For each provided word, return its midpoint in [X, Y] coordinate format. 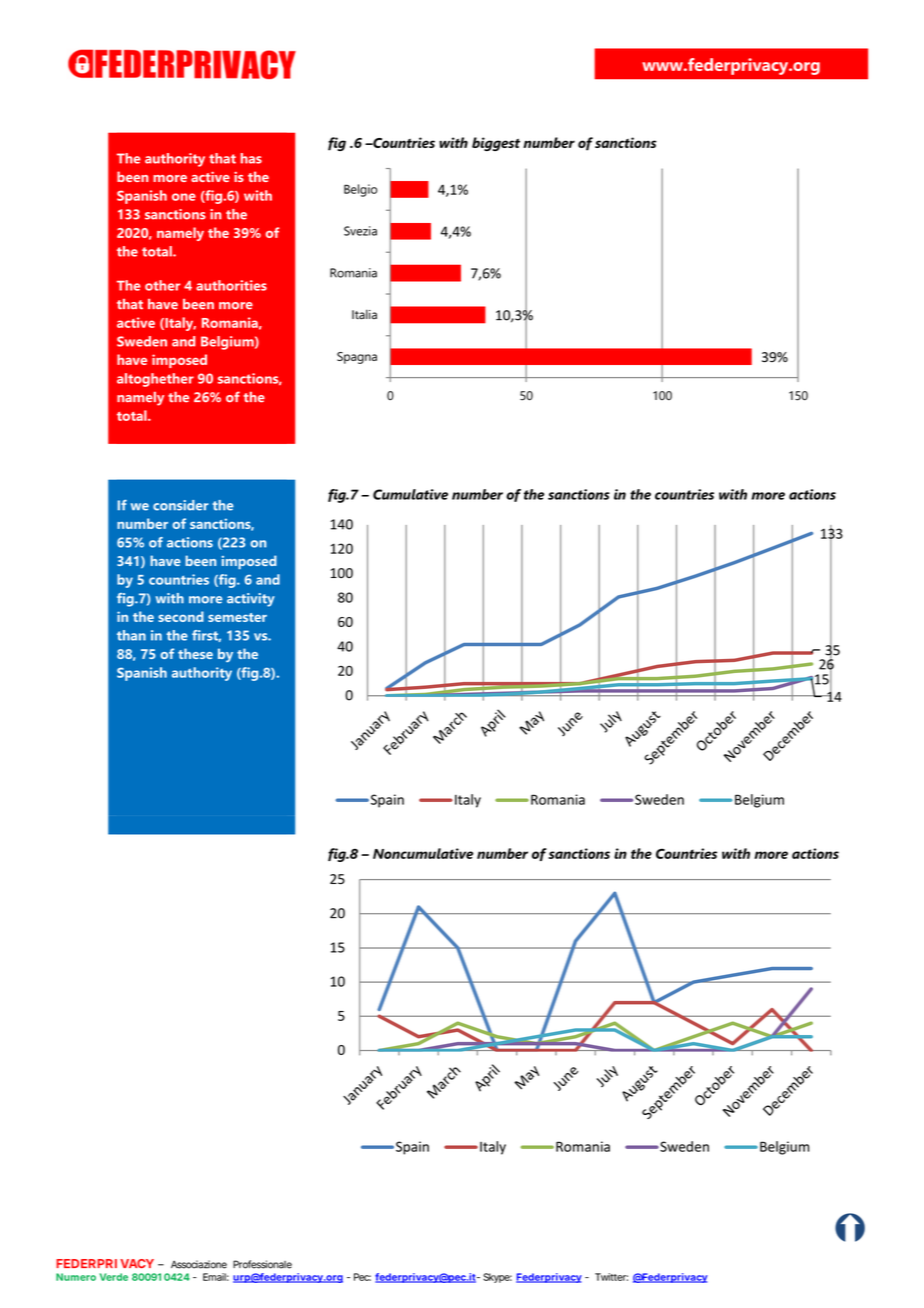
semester [237, 617]
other [162, 285]
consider [181, 505]
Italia [364, 314]
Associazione [199, 1264]
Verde [114, 1277]
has [251, 158]
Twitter [611, 1277]
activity [251, 600]
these [195, 653]
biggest [496, 144]
